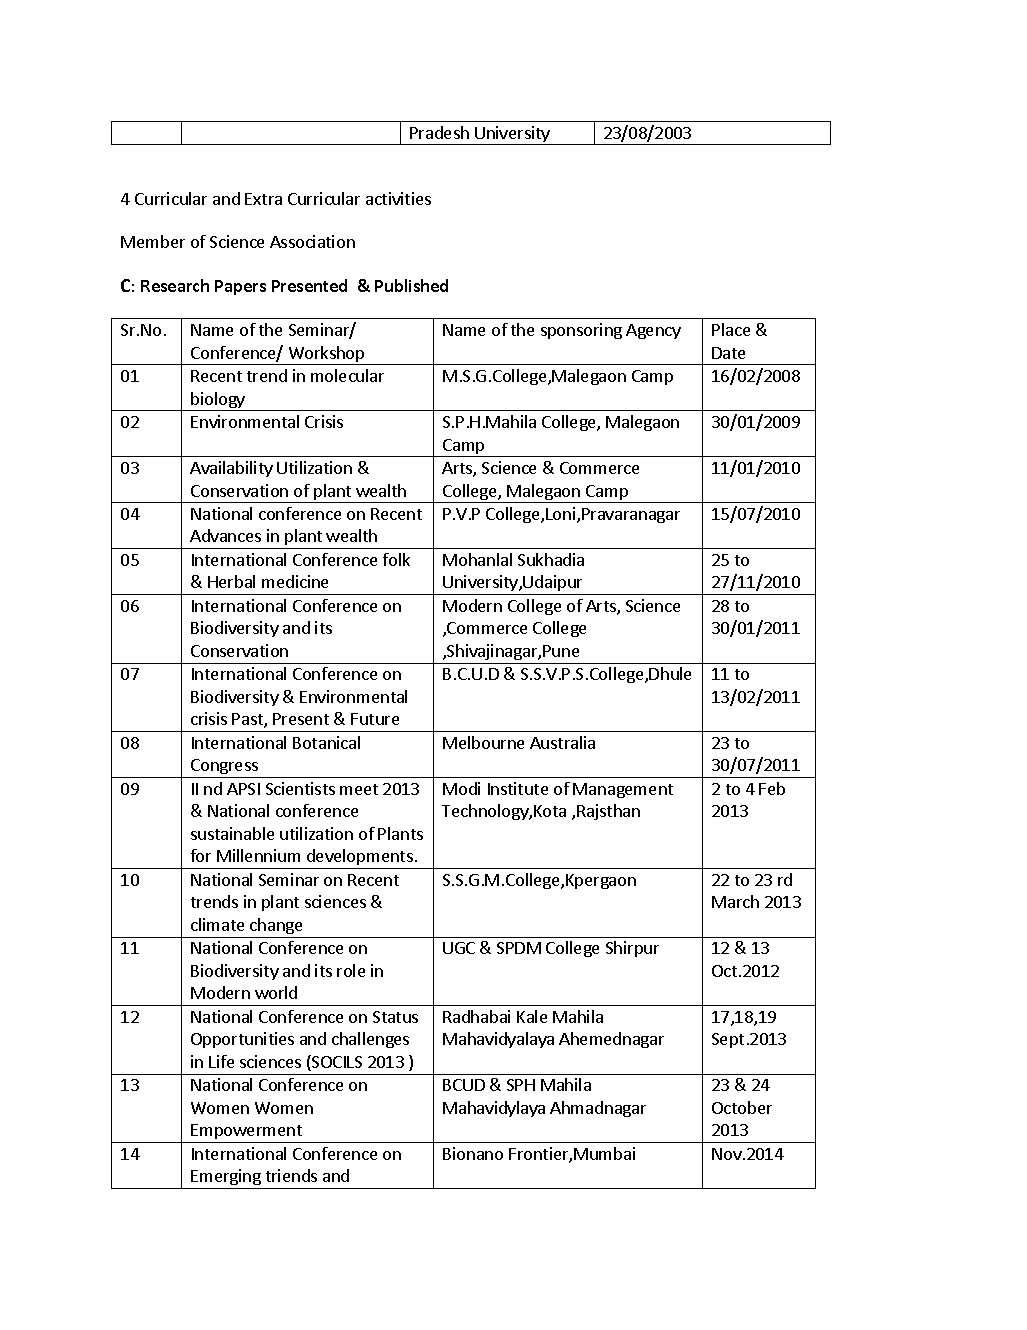  What do you see at coordinates (276, 926) in the image?
I see `change` at bounding box center [276, 926].
